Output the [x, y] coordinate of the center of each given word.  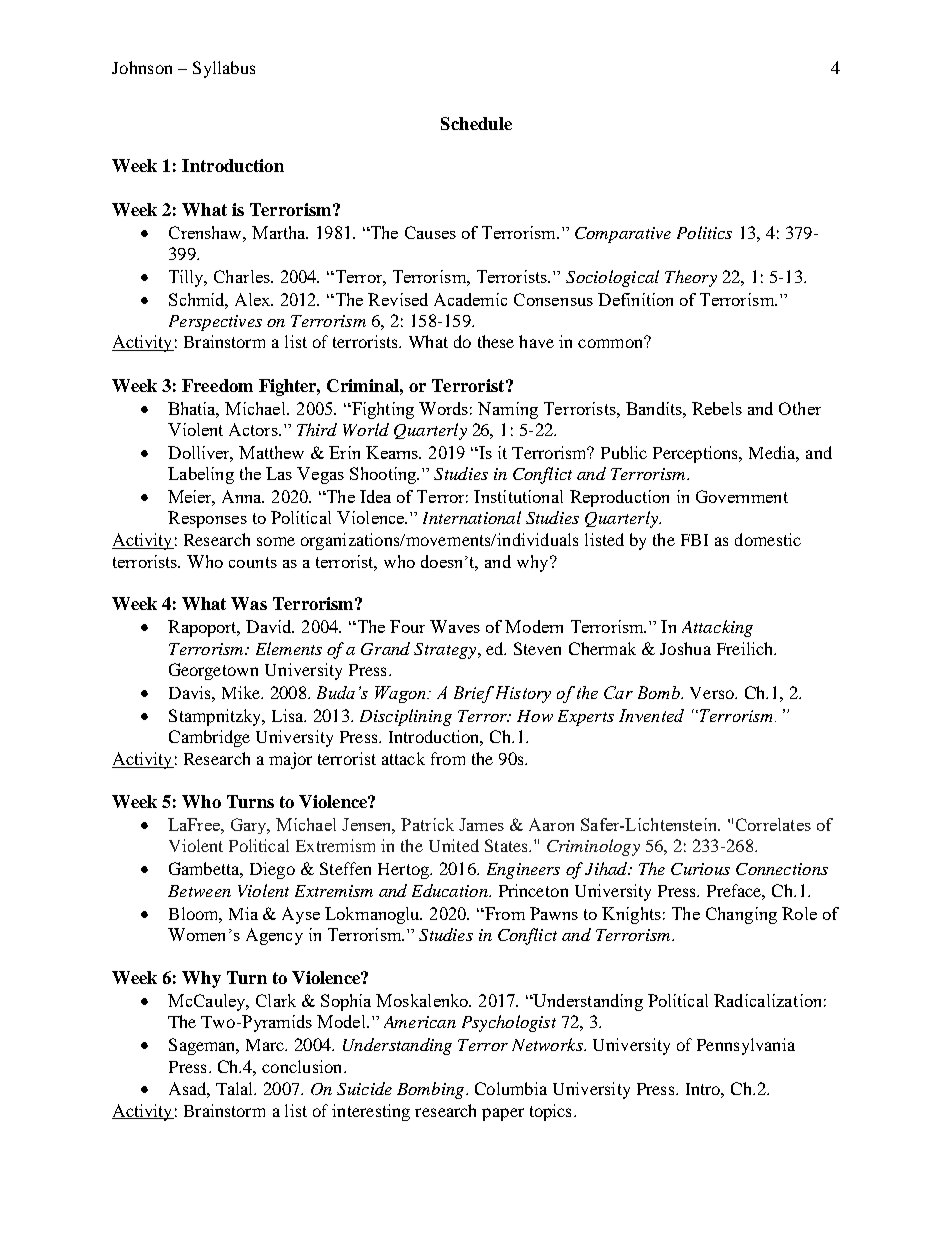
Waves [455, 626]
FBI [694, 540]
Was [249, 603]
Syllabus [224, 69]
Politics [704, 232]
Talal [236, 1088]
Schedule [476, 123]
